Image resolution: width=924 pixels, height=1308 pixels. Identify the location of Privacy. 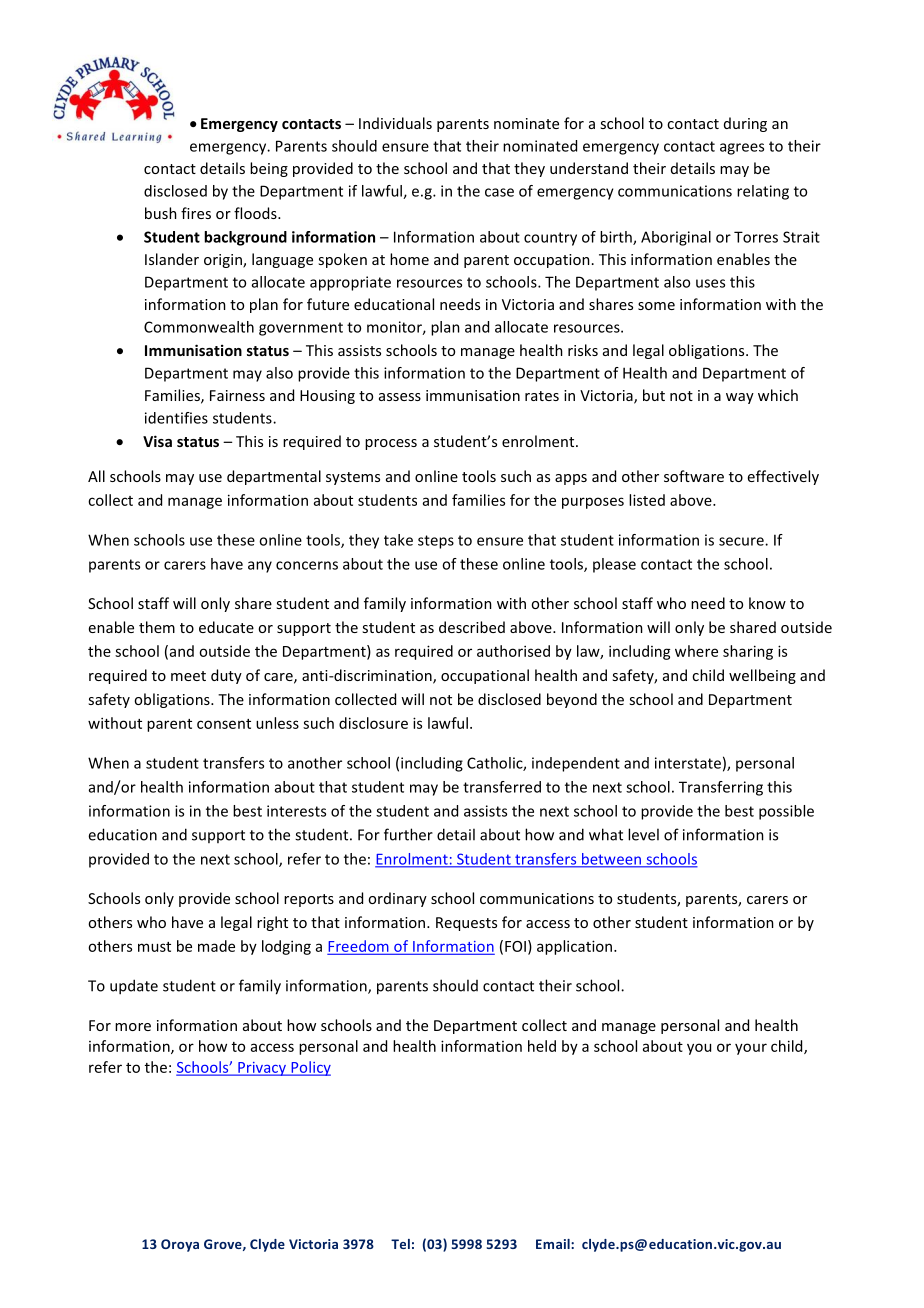
(262, 1069).
